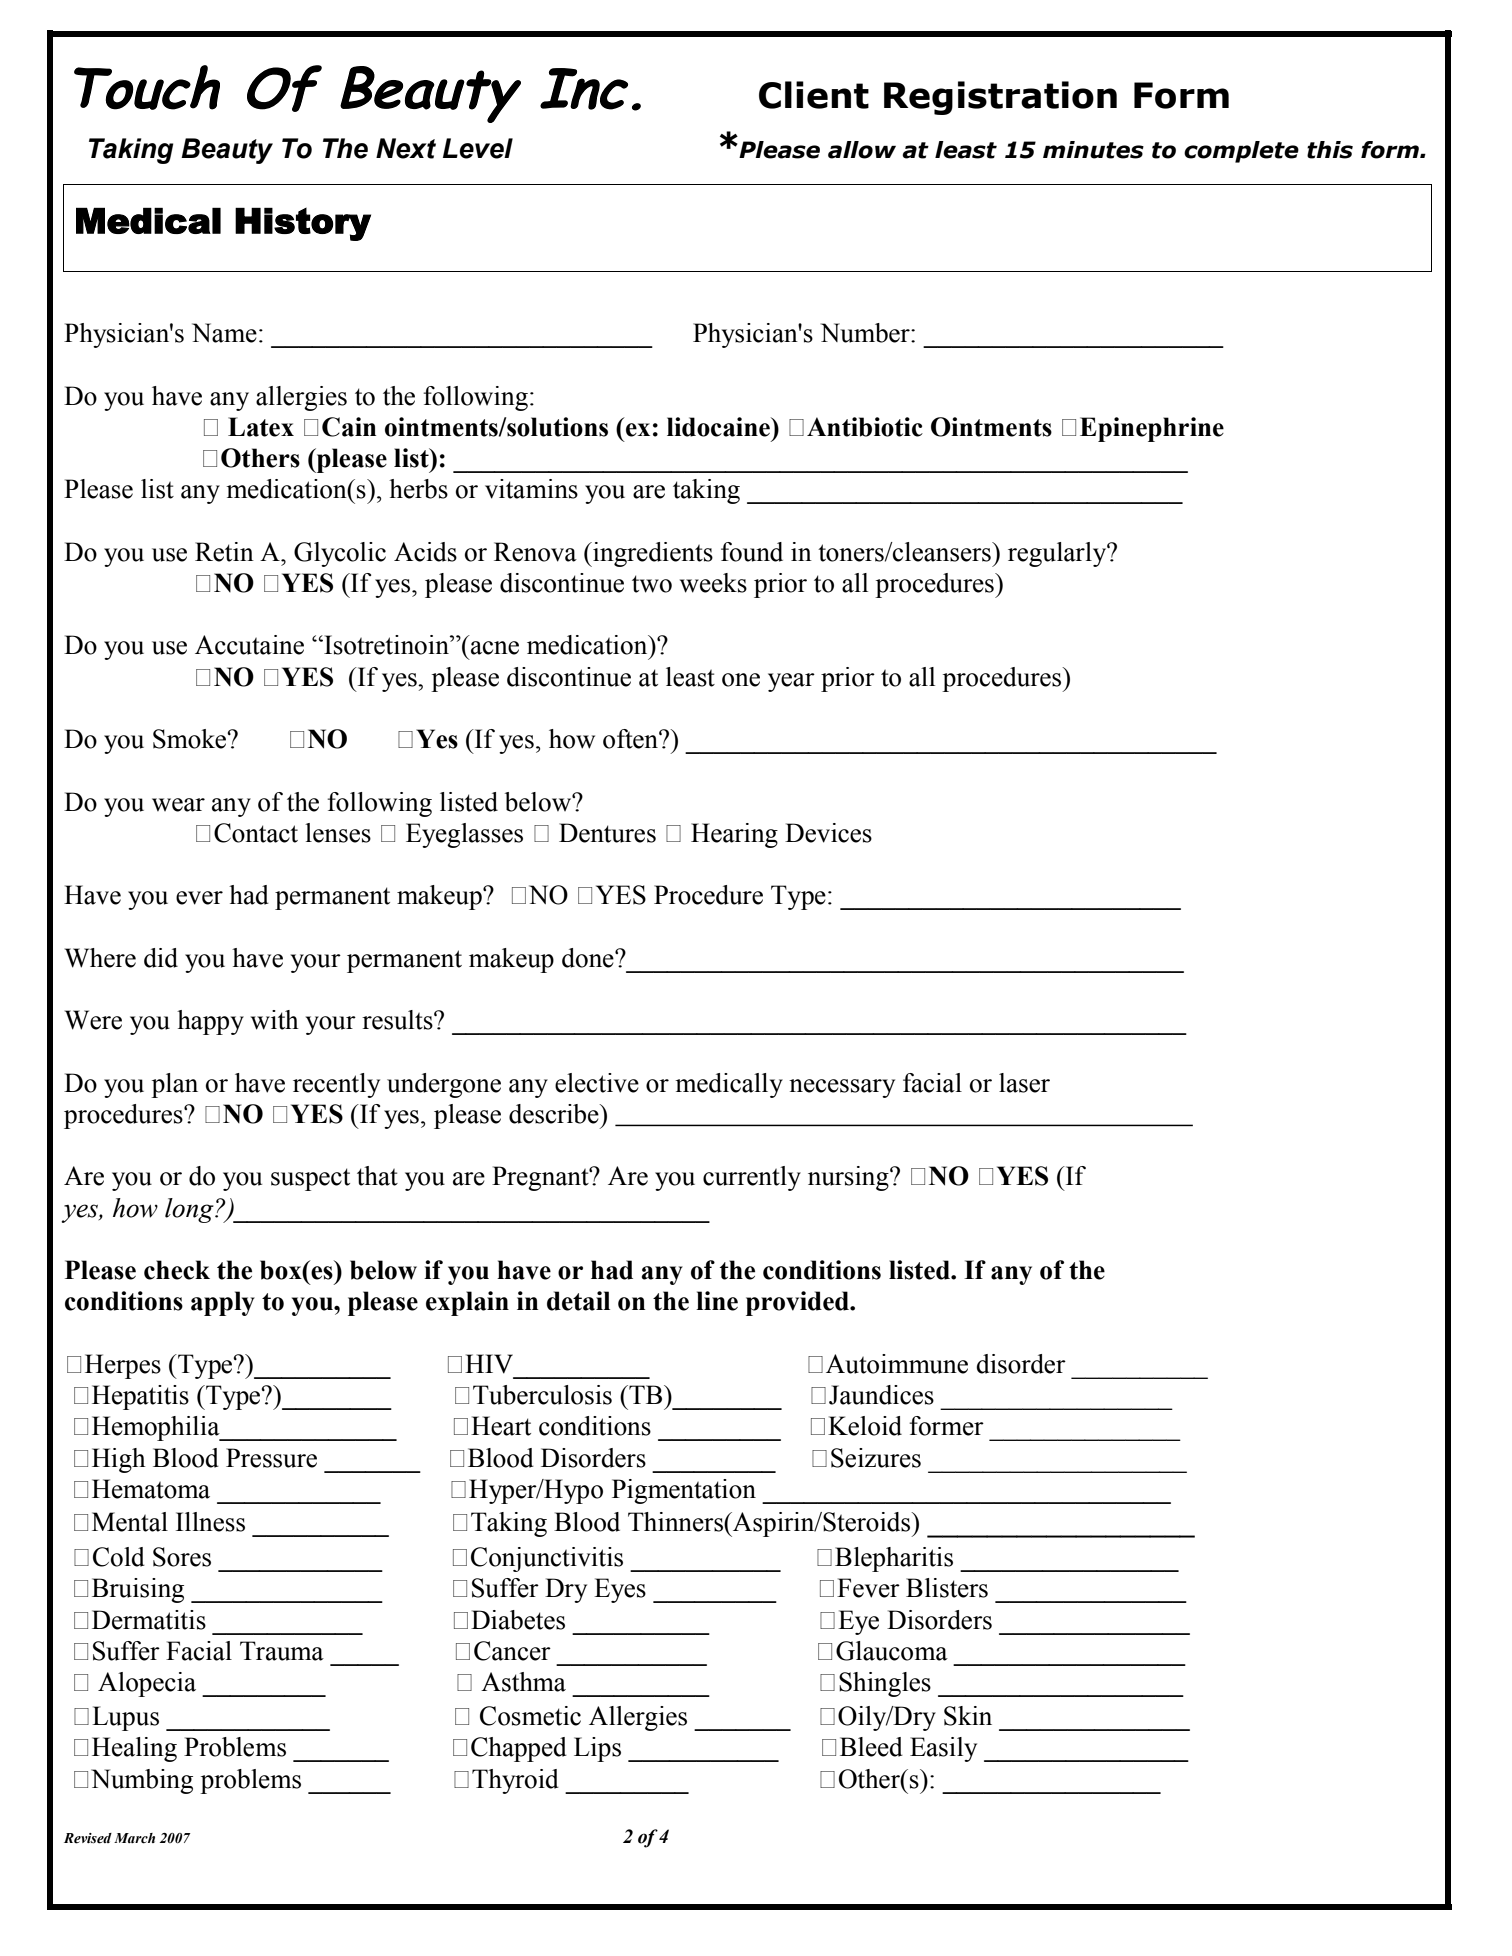 Image resolution: width=1512 pixels, height=1956 pixels. Describe the element at coordinates (814, 95) in the screenshot. I see `Client` at that location.
